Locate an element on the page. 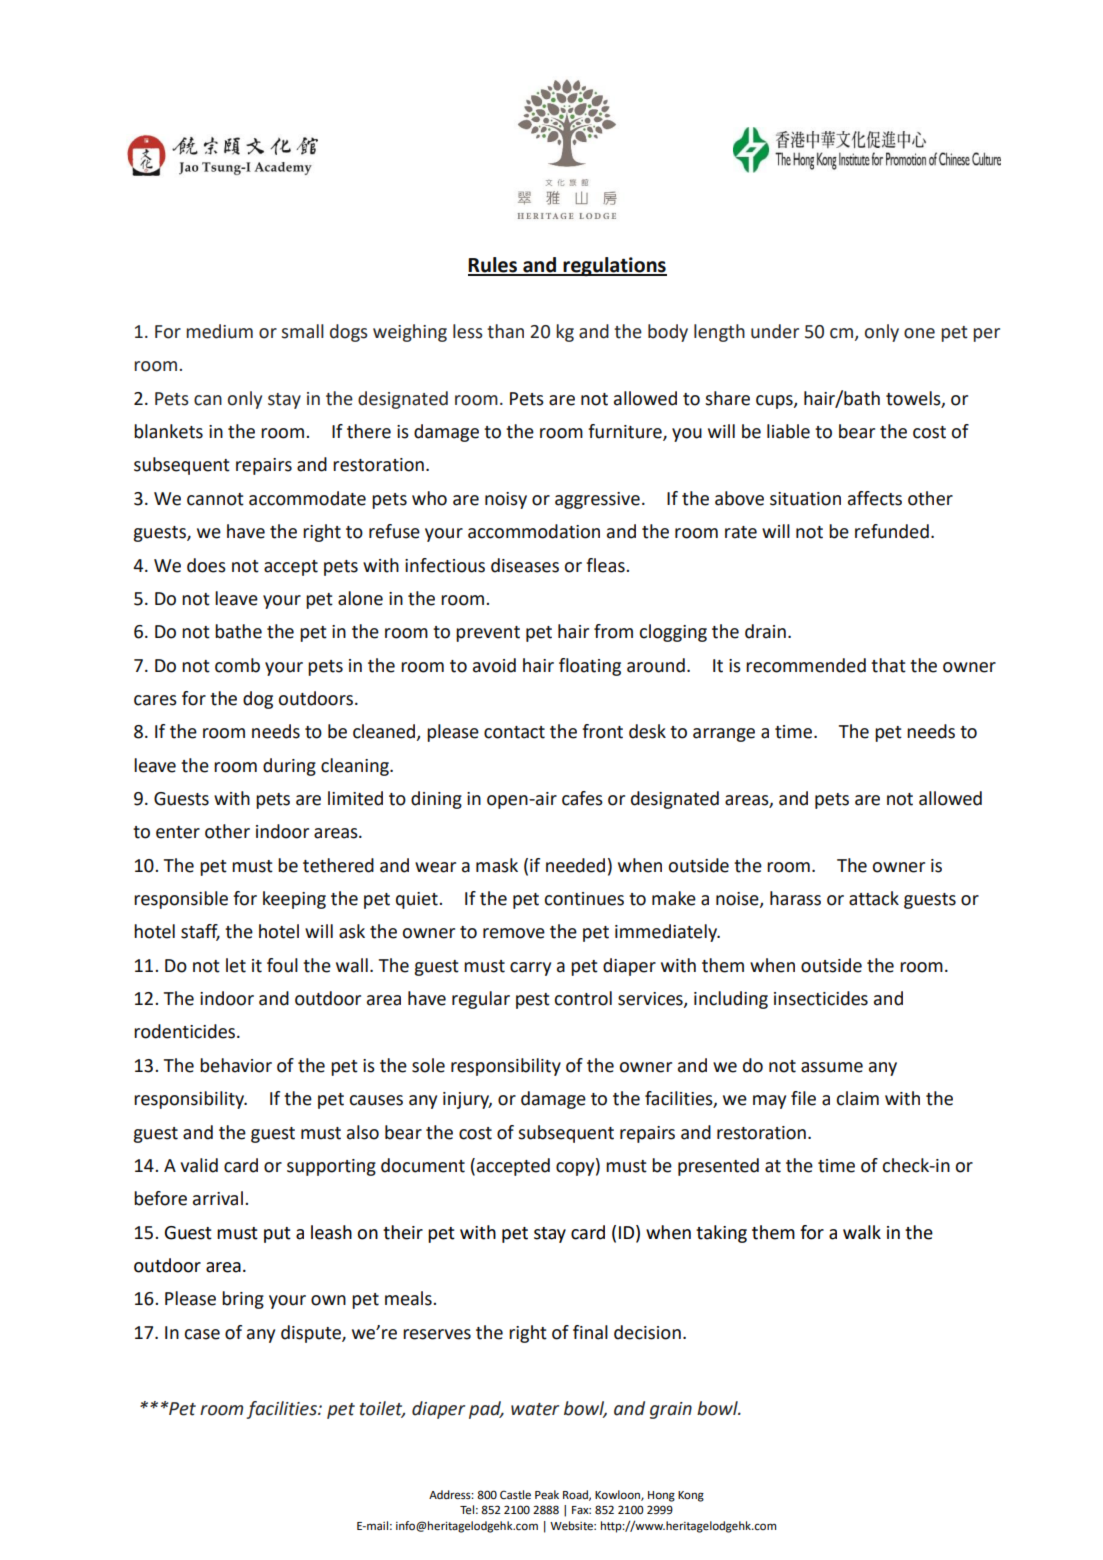 The height and width of the page is (1560, 1103). medium is located at coordinates (219, 331).
